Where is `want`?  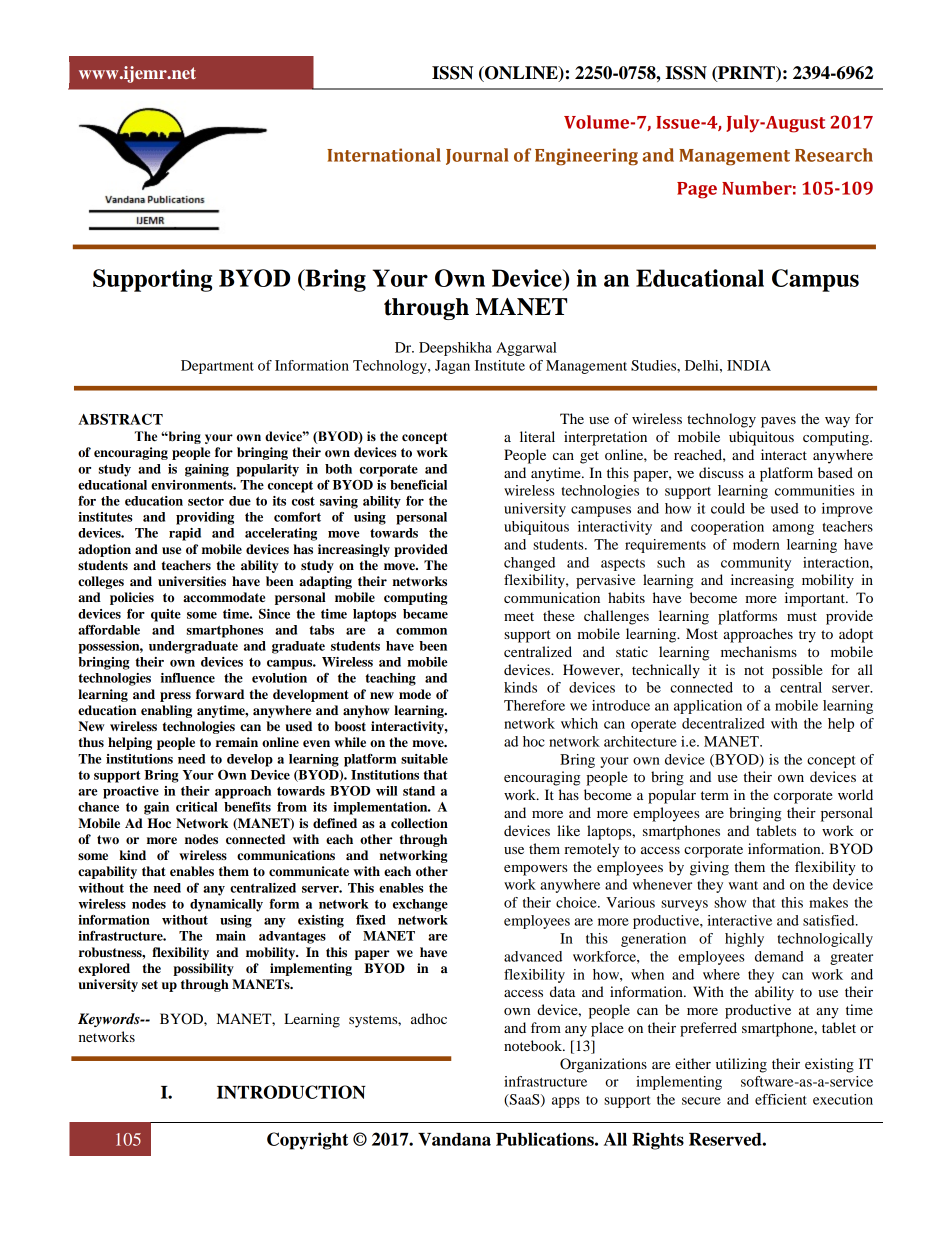
want is located at coordinates (743, 885).
